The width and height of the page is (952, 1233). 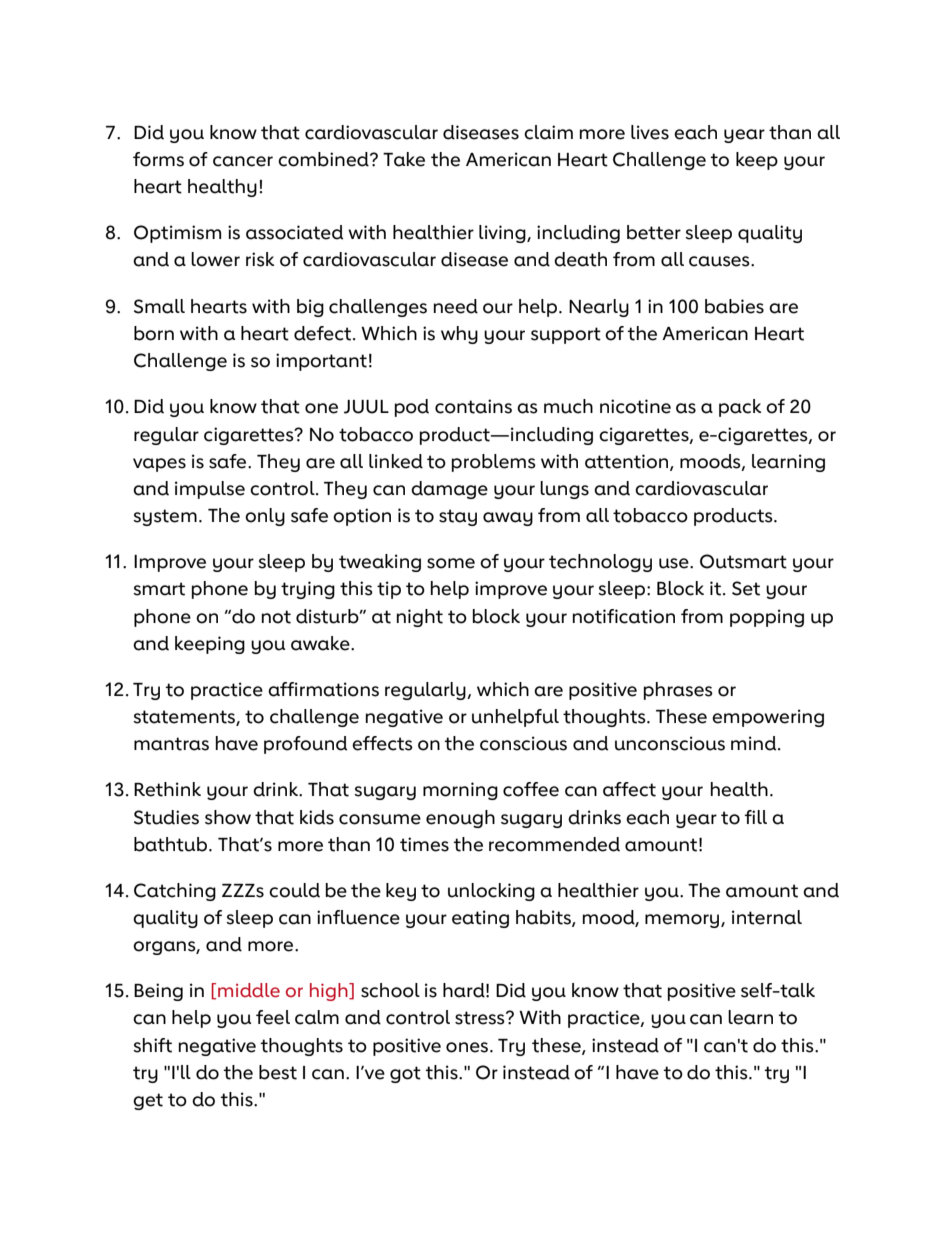 I want to click on only, so click(x=265, y=517).
